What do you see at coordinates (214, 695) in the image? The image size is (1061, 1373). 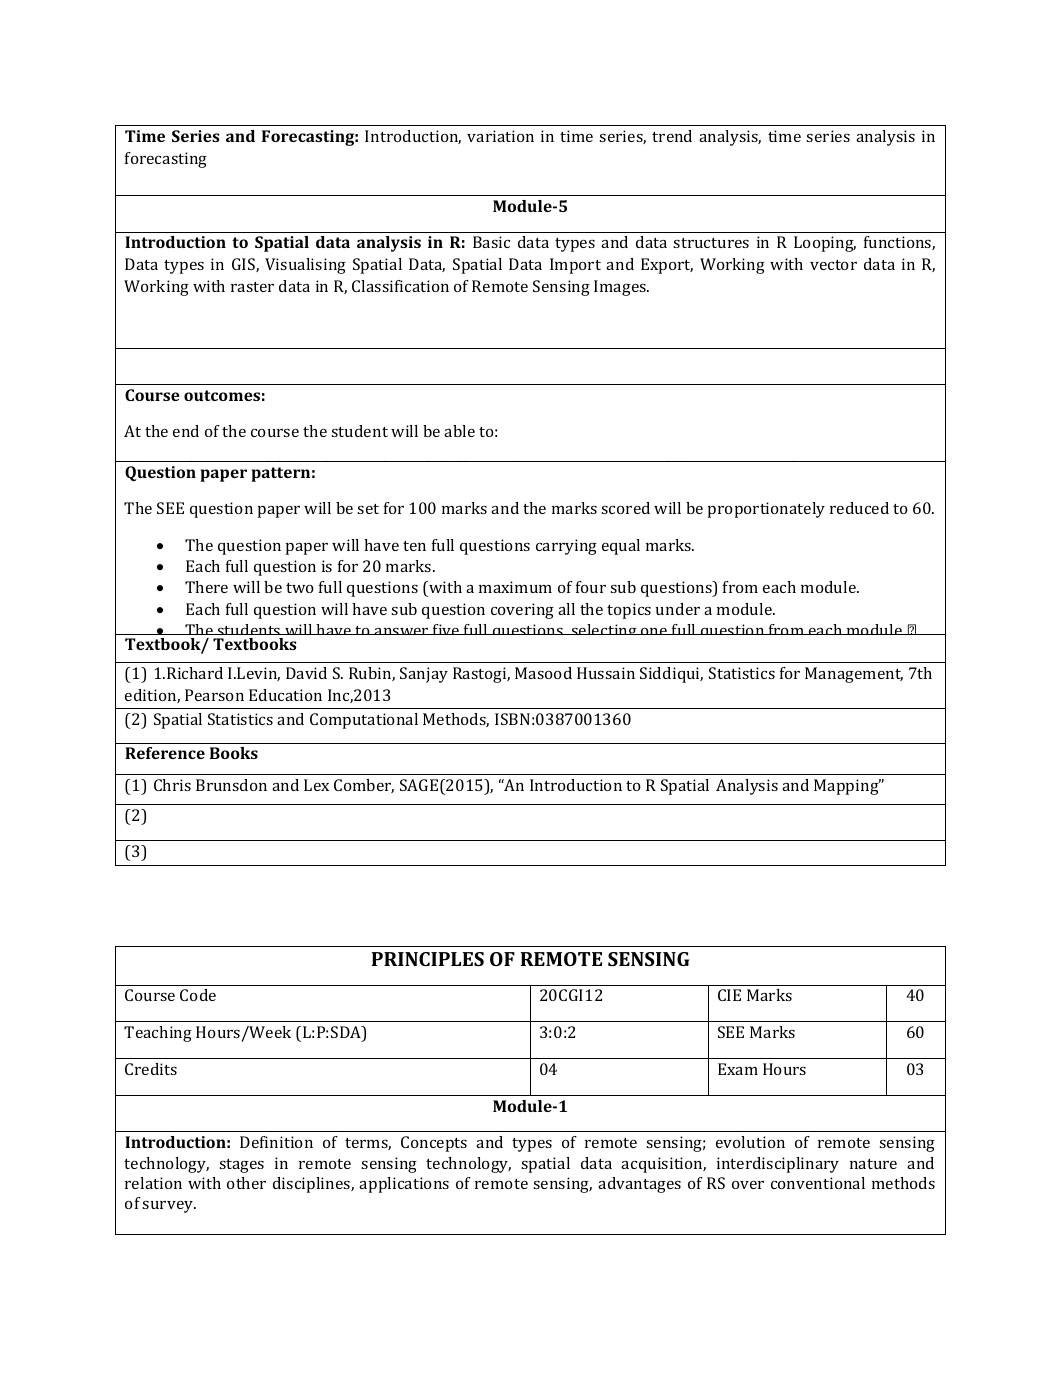 I see `Pearson` at bounding box center [214, 695].
